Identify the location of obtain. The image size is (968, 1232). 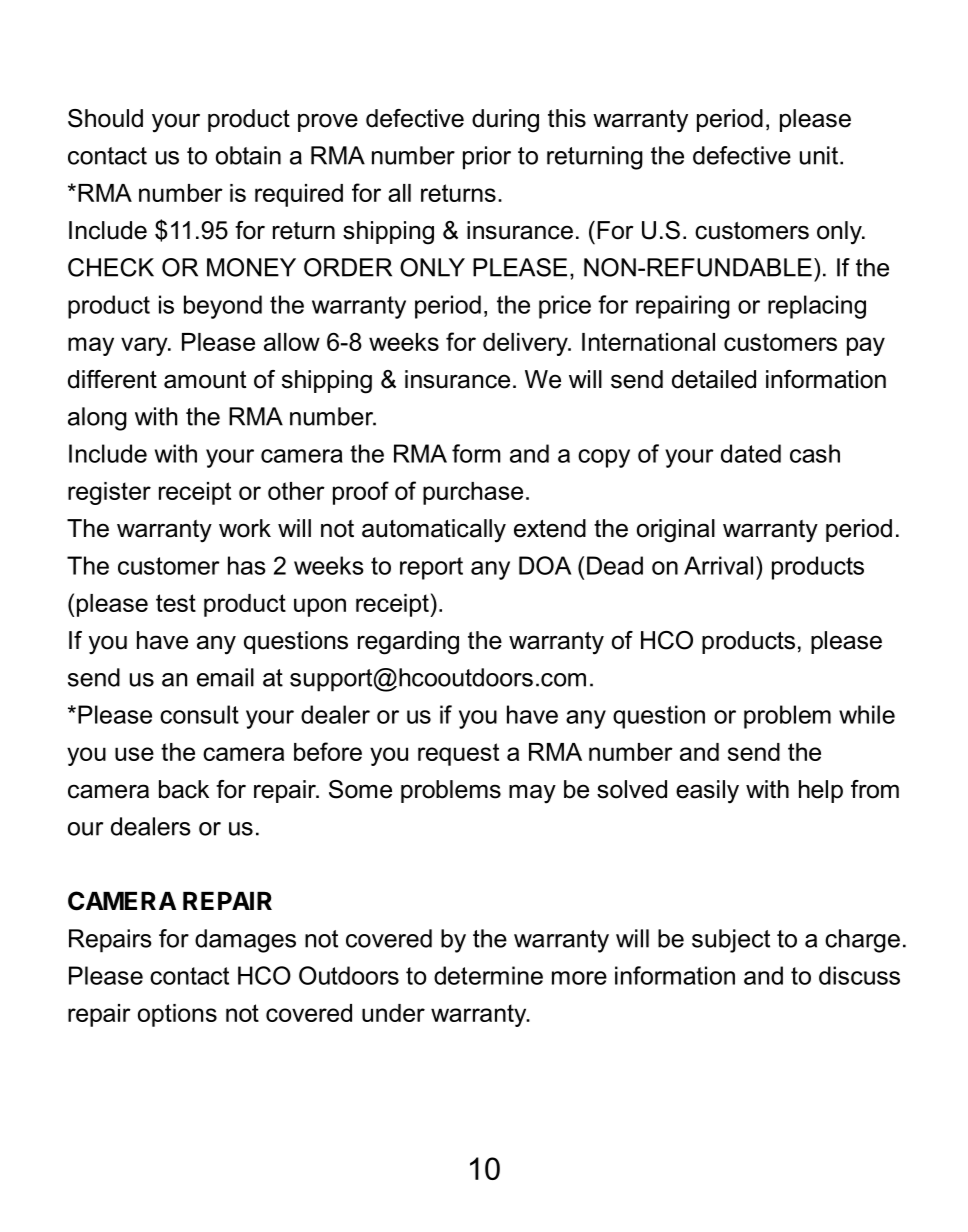
(248, 155).
